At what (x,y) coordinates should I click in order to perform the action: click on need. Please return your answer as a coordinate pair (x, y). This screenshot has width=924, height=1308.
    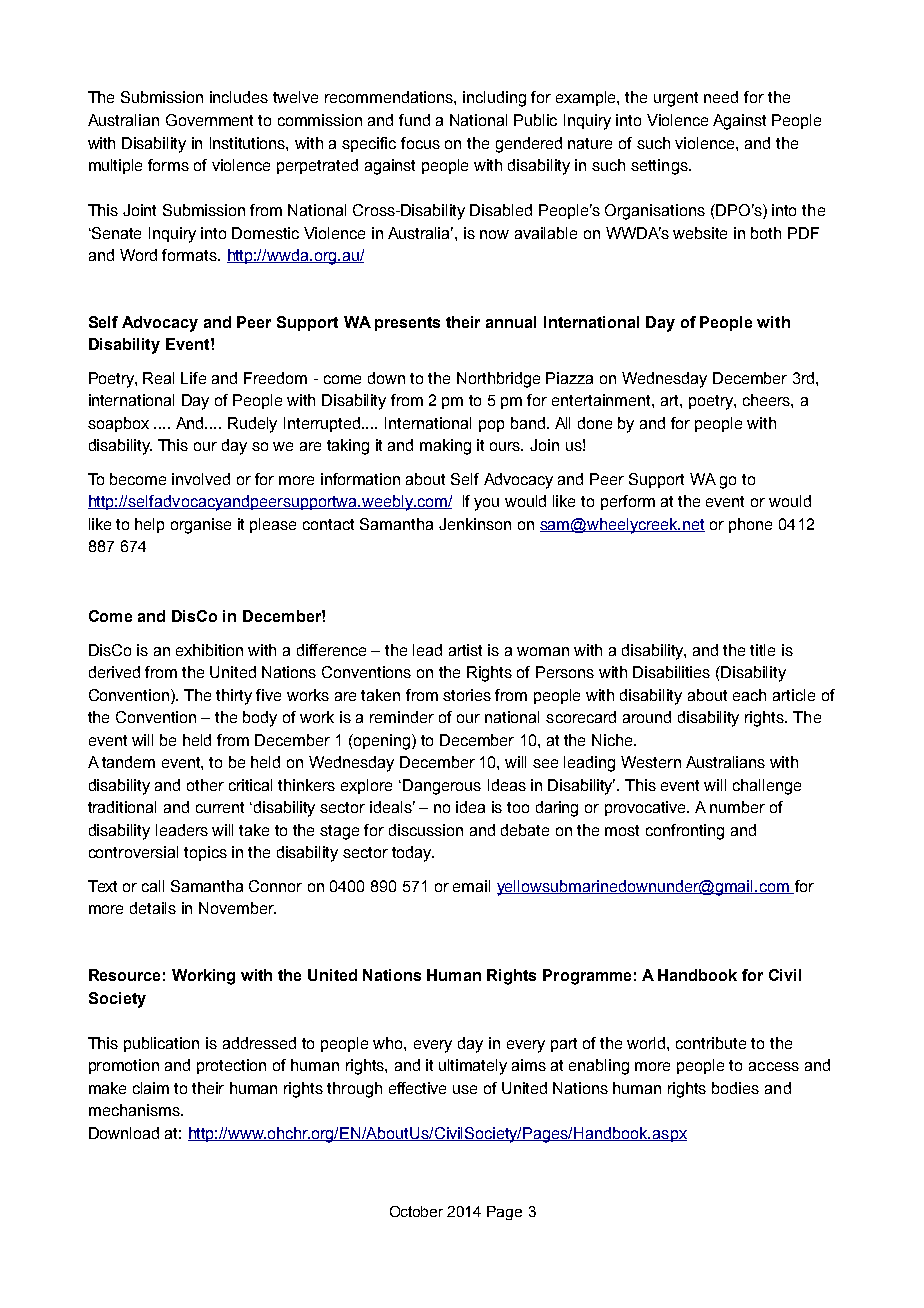
    Looking at the image, I should click on (721, 97).
